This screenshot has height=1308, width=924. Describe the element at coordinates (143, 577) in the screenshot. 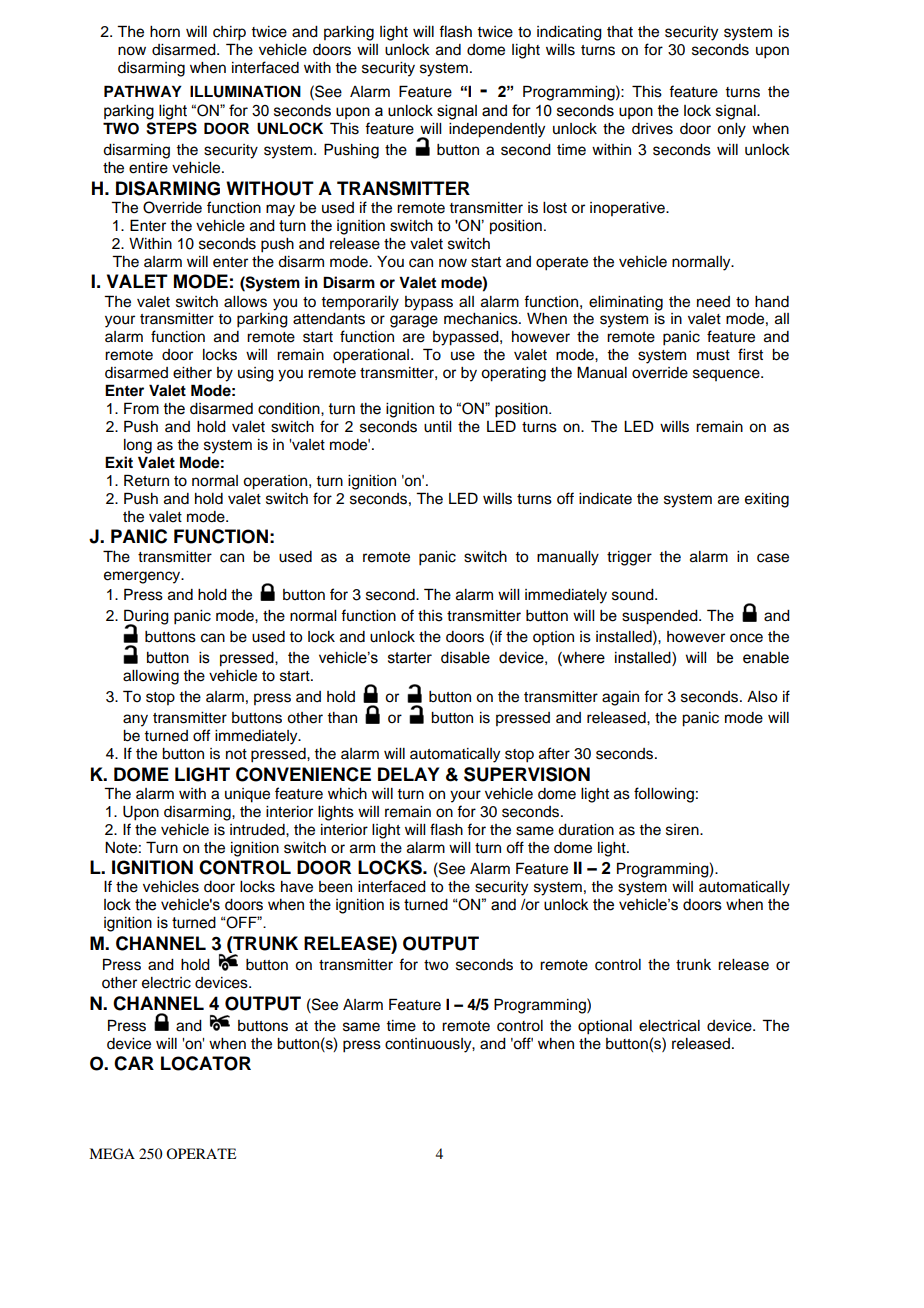

I see `emergency` at that location.
